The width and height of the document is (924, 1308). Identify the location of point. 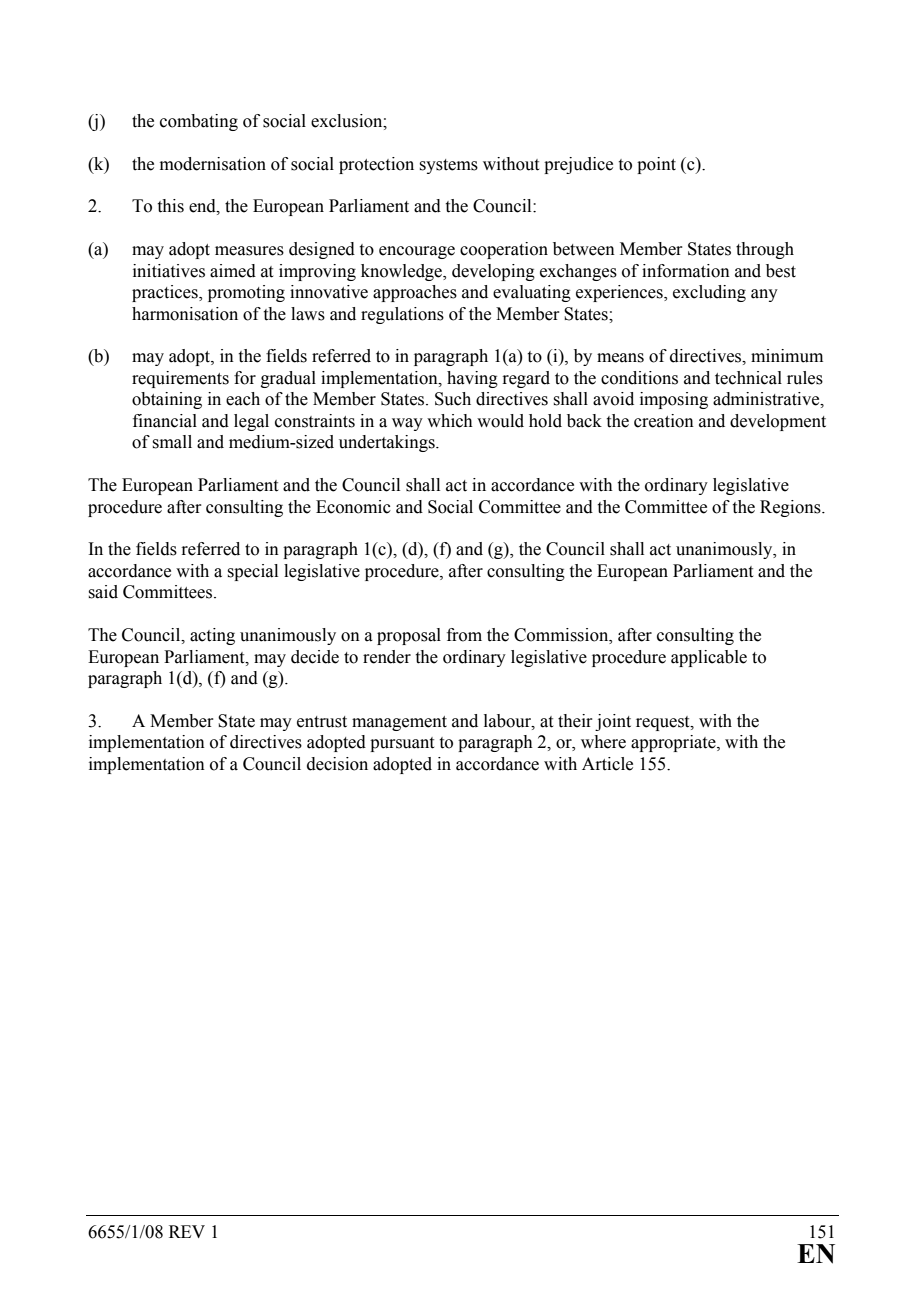
(656, 165).
